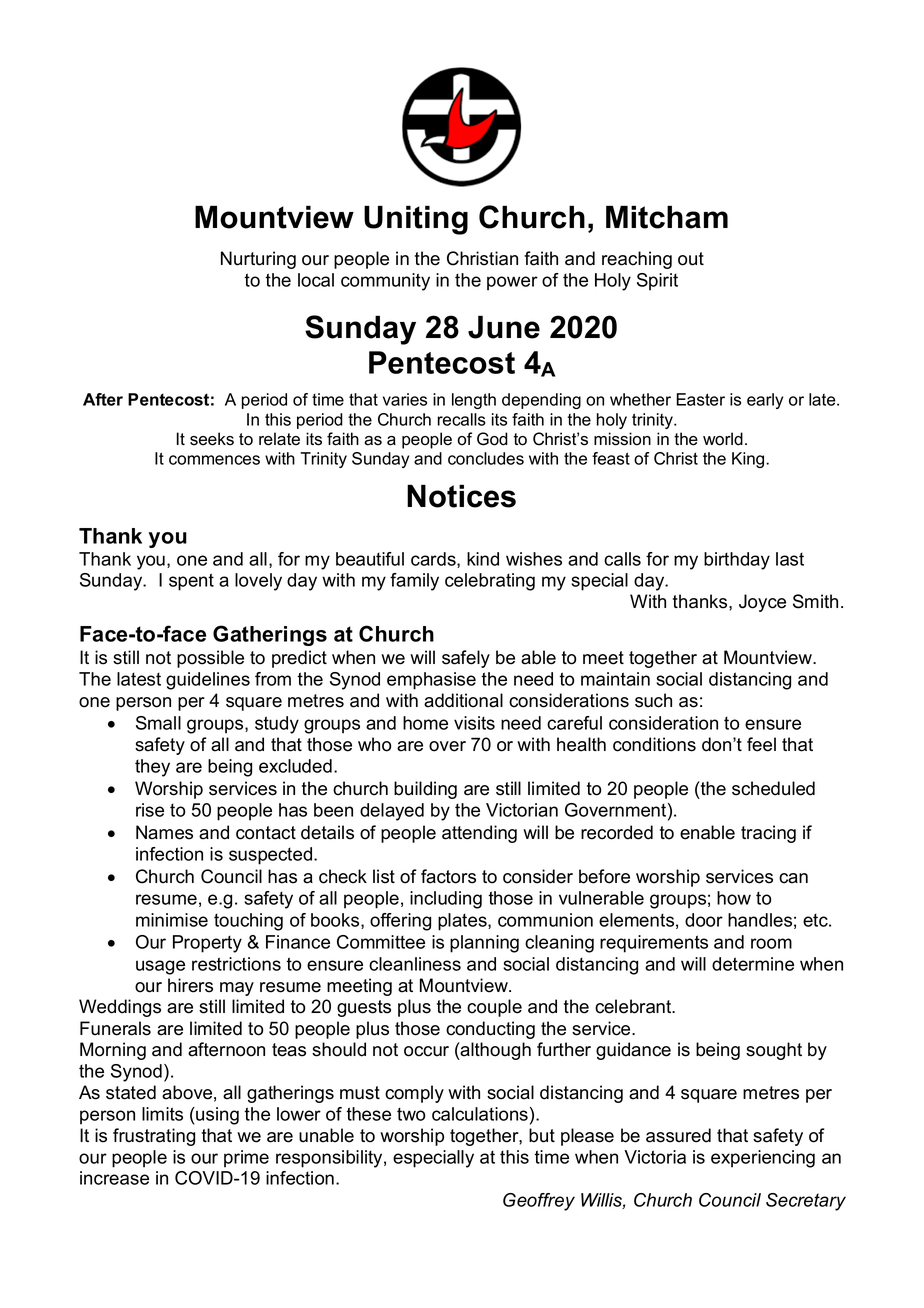 The width and height of the screenshot is (924, 1308). Describe the element at coordinates (416, 220) in the screenshot. I see `Uniting` at that location.
